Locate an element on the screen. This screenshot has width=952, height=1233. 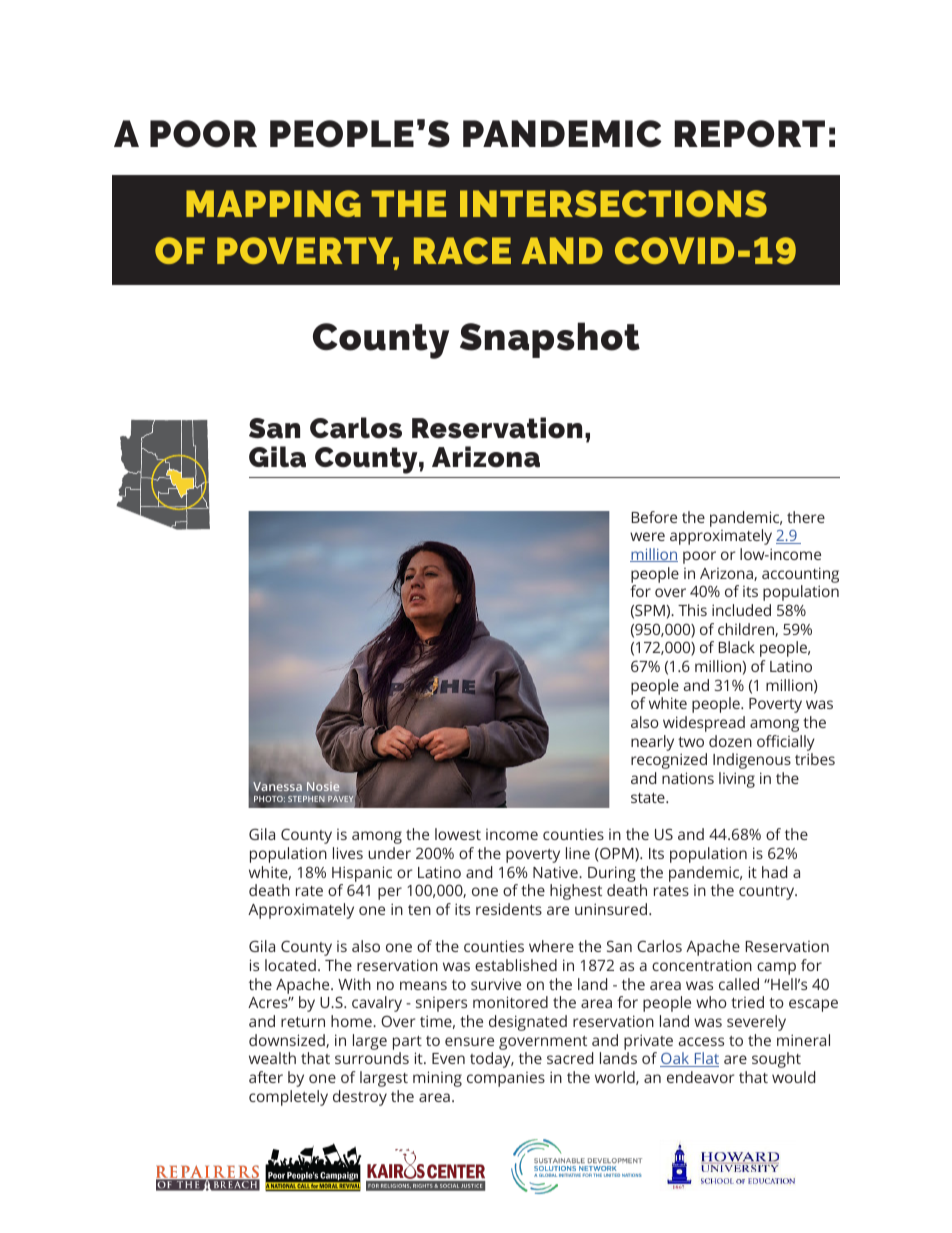
surrounds is located at coordinates (372, 1058).
